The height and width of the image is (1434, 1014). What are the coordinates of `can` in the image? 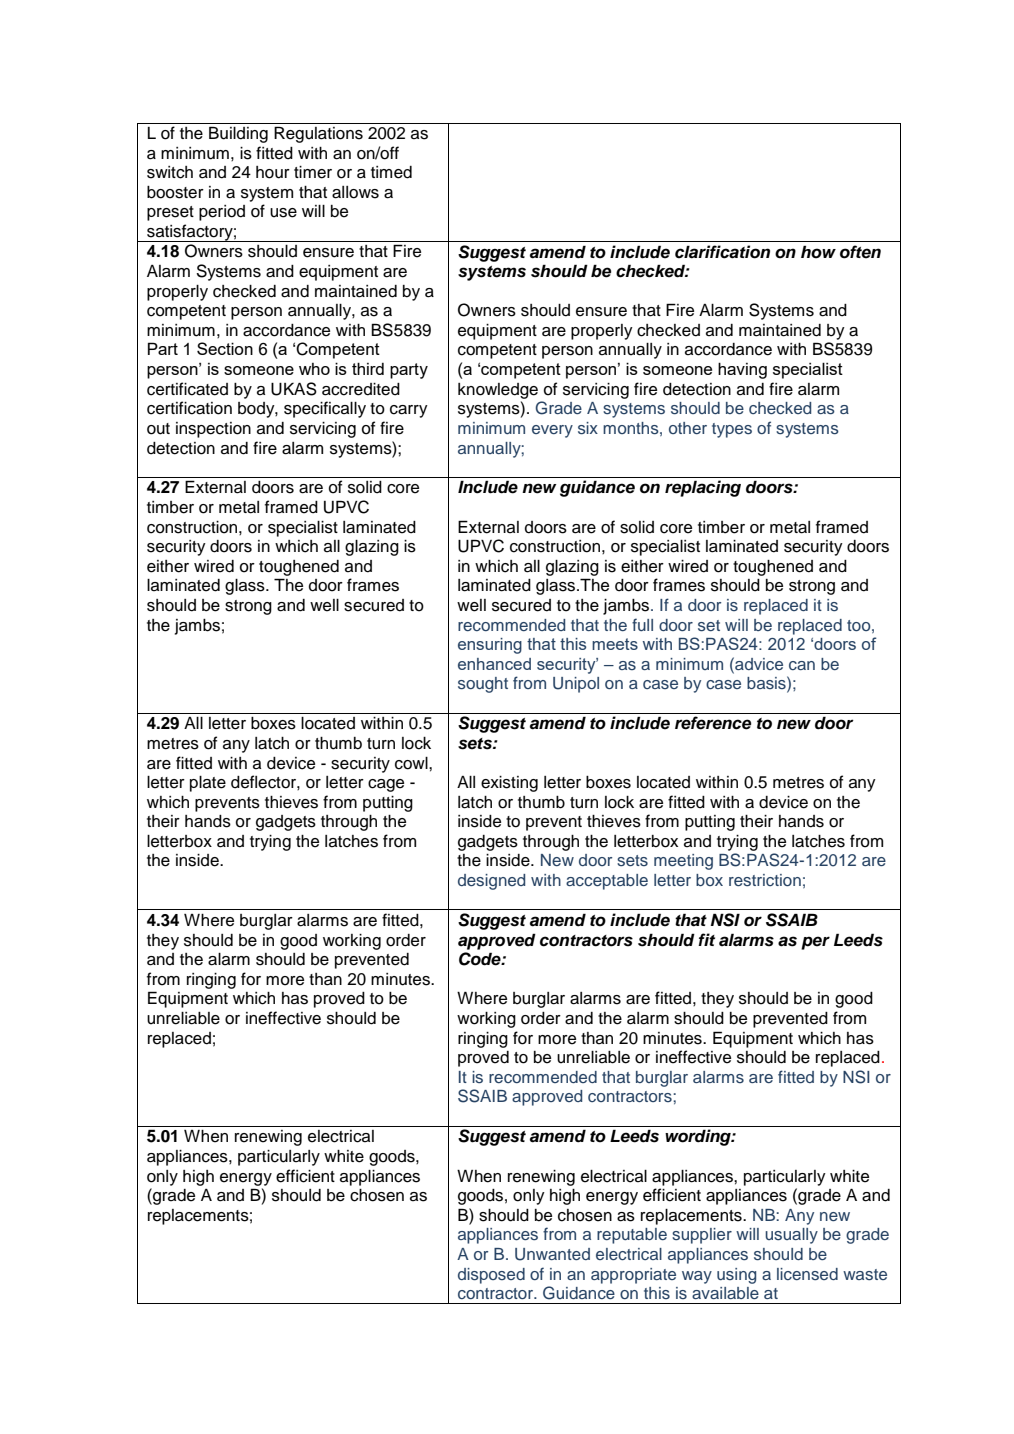 It's located at (802, 665).
